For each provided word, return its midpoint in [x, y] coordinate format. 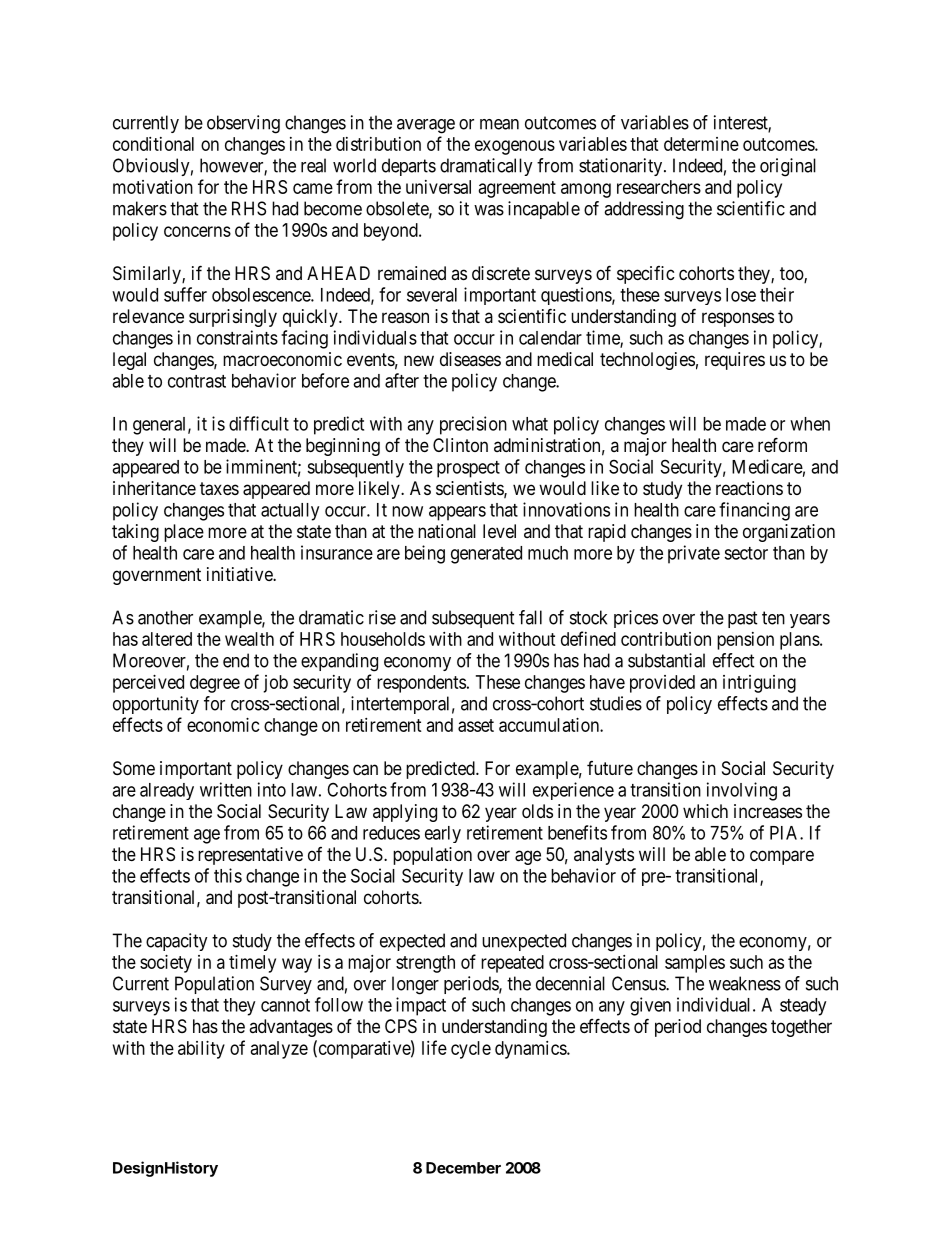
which [705, 811]
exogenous [515, 147]
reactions [749, 488]
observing [243, 124]
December [463, 1168]
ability [201, 1050]
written [226, 789]
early [443, 834]
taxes [219, 489]
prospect [468, 469]
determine [701, 144]
